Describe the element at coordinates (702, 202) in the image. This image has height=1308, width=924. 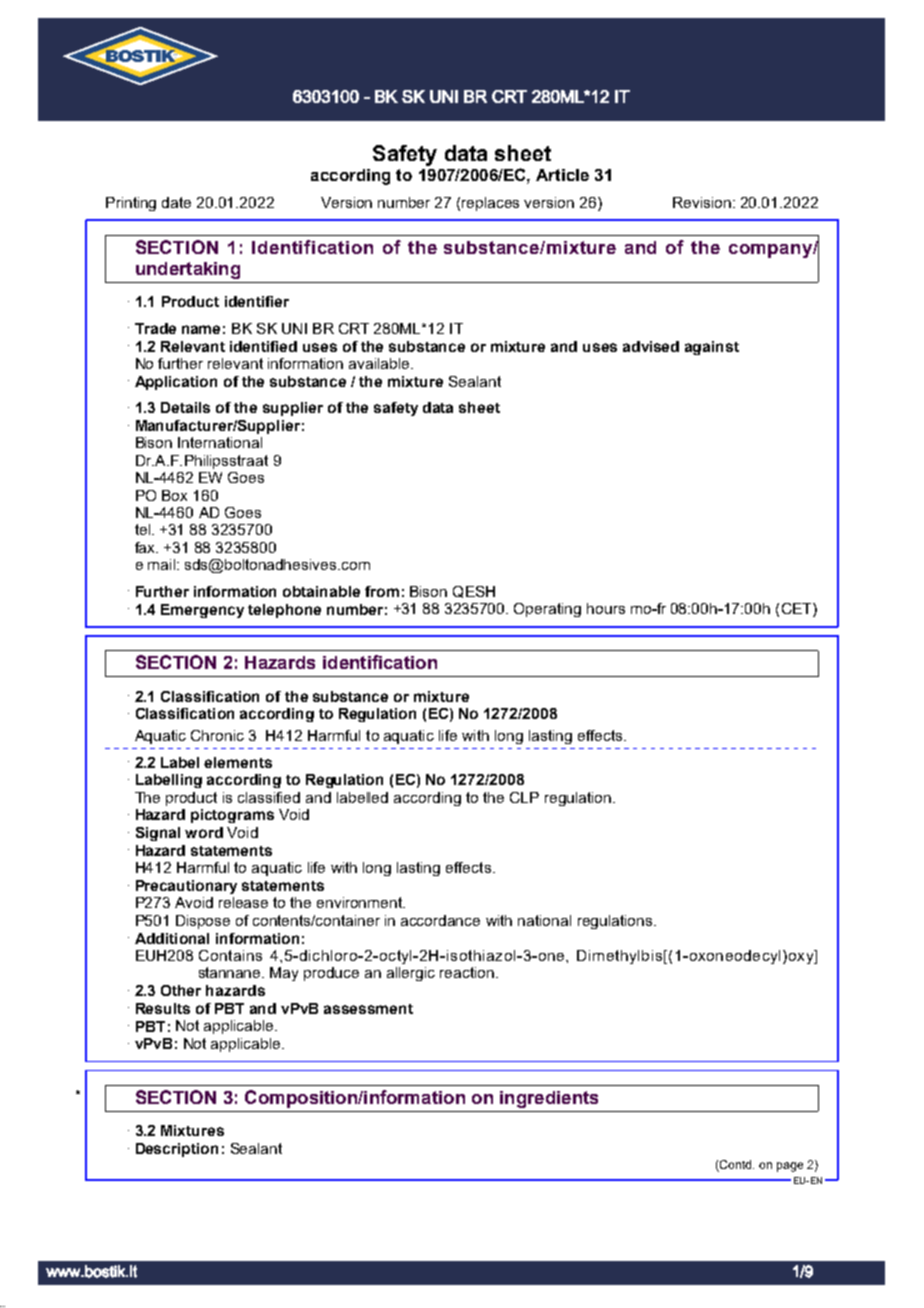
I see `Revision` at that location.
